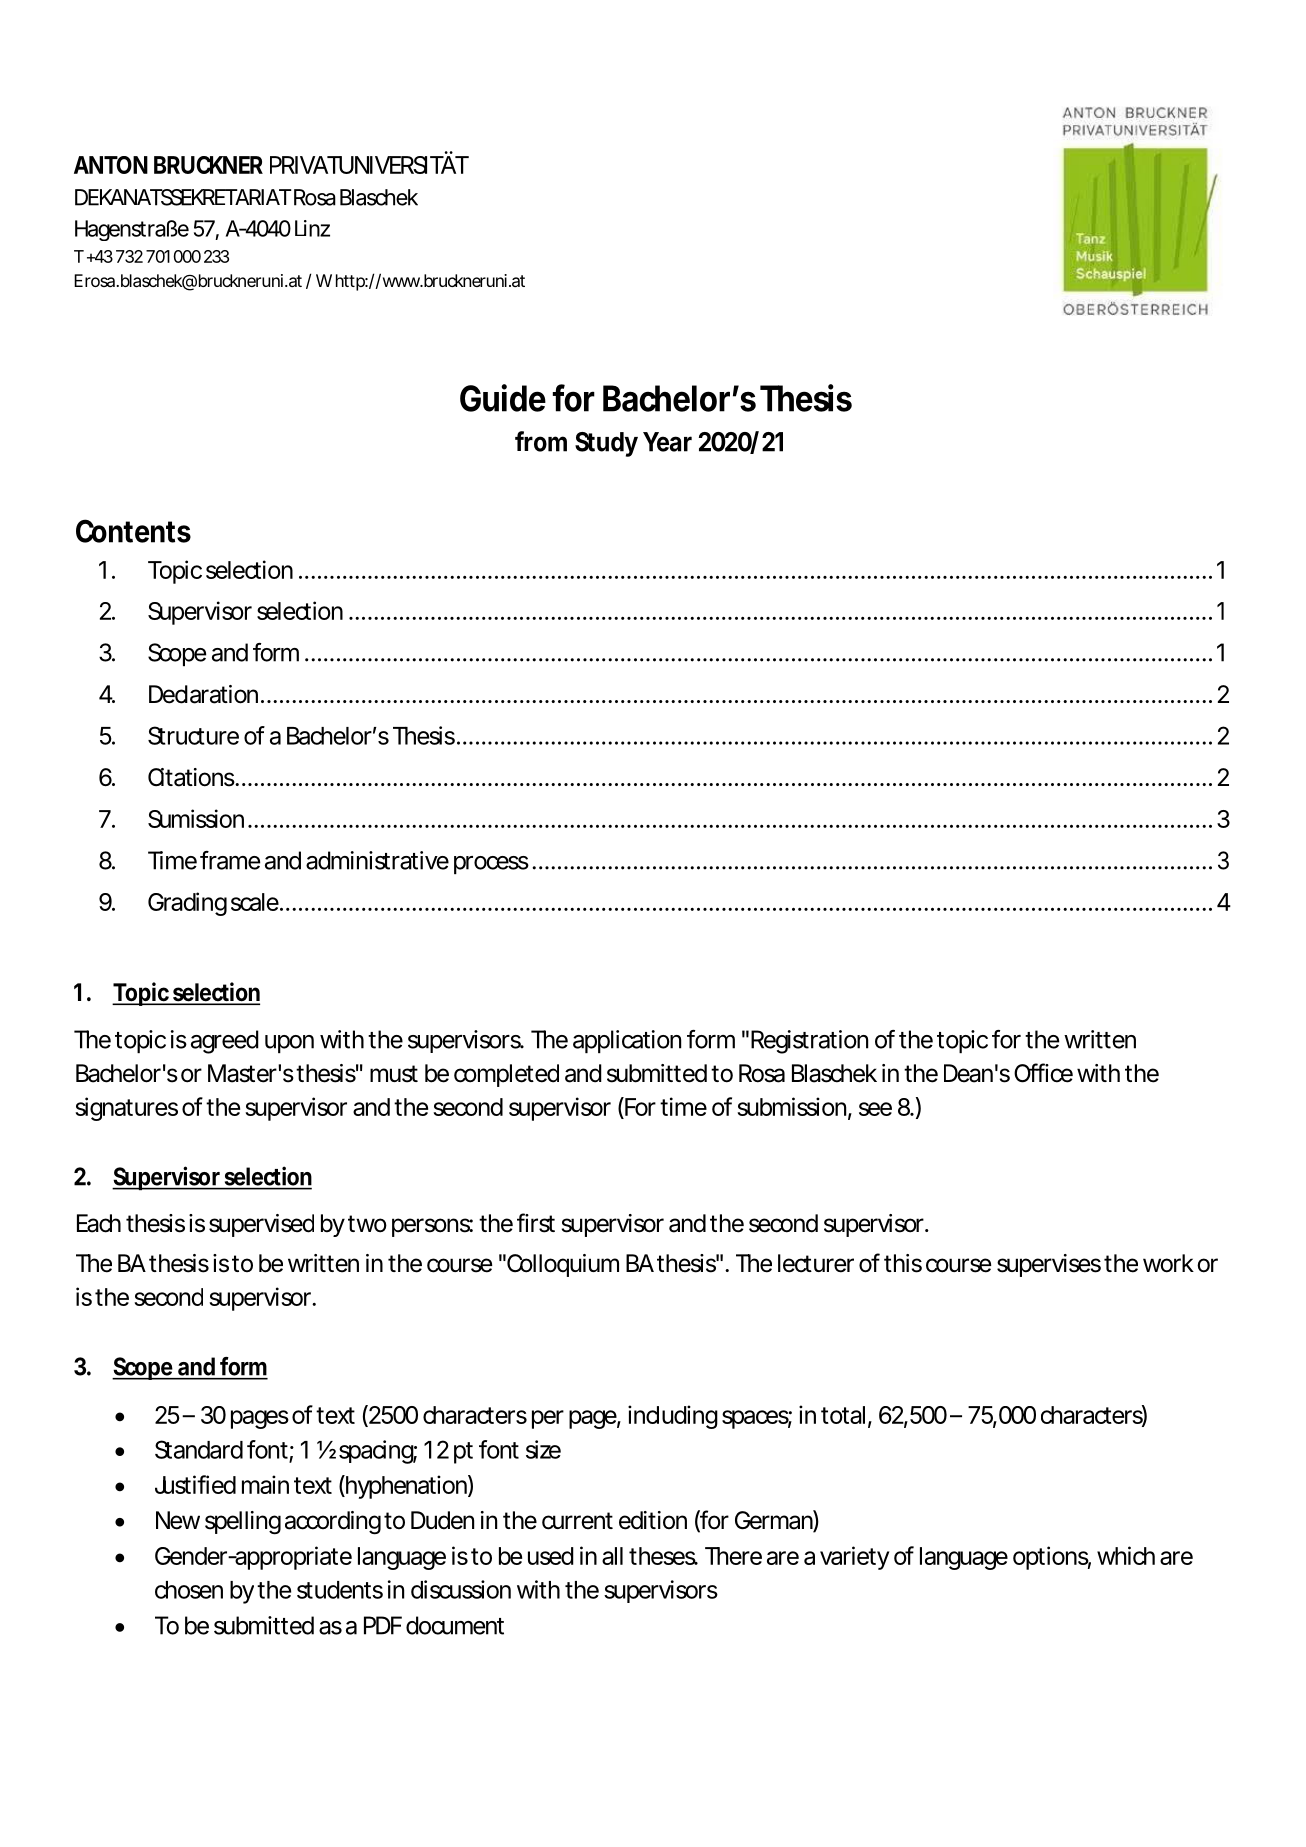 The height and width of the screenshot is (1847, 1306). I want to click on application, so click(627, 1041).
